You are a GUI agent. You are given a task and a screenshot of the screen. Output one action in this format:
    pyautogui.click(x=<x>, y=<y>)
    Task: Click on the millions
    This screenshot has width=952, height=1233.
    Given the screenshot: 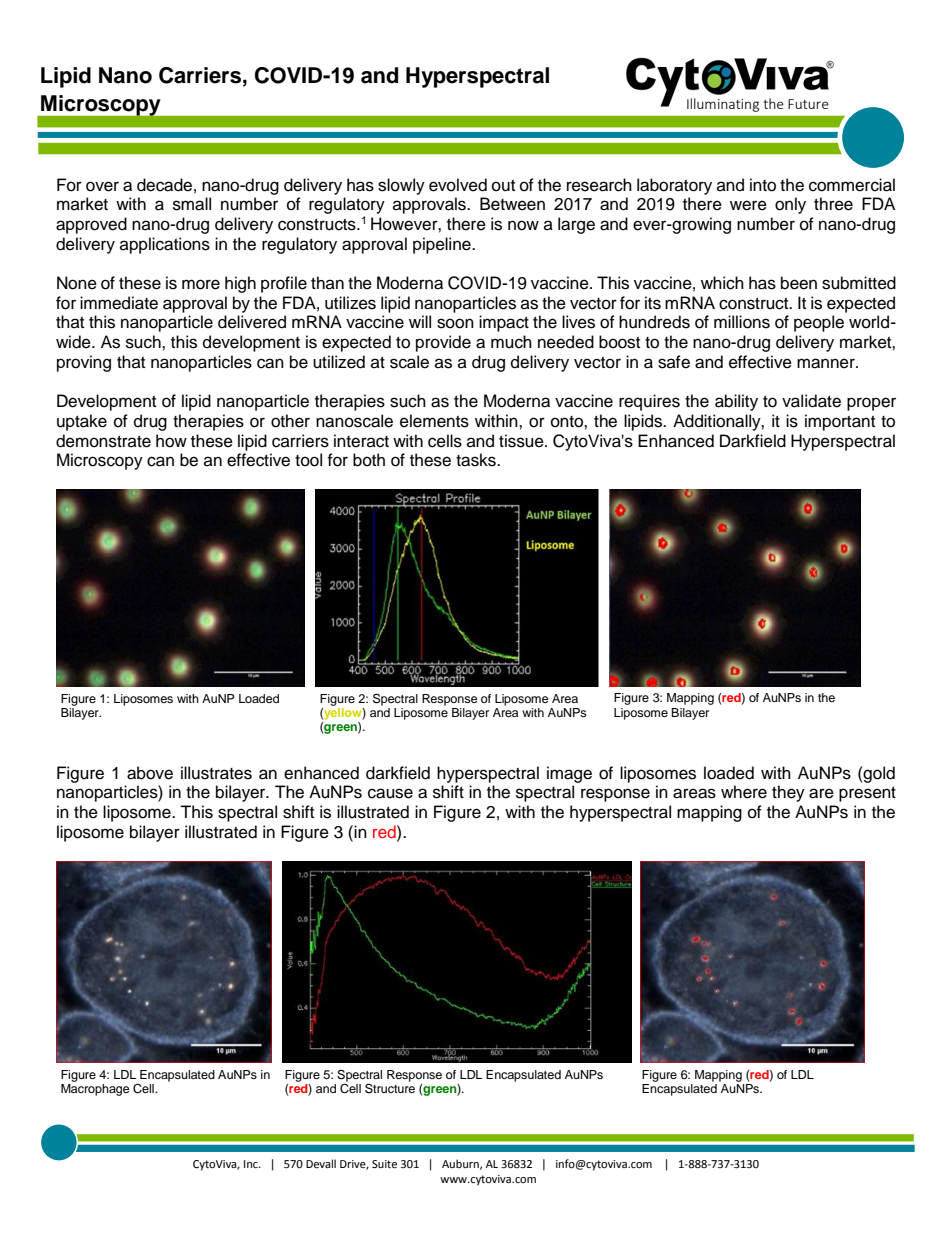 What is the action you would take?
    pyautogui.click(x=742, y=322)
